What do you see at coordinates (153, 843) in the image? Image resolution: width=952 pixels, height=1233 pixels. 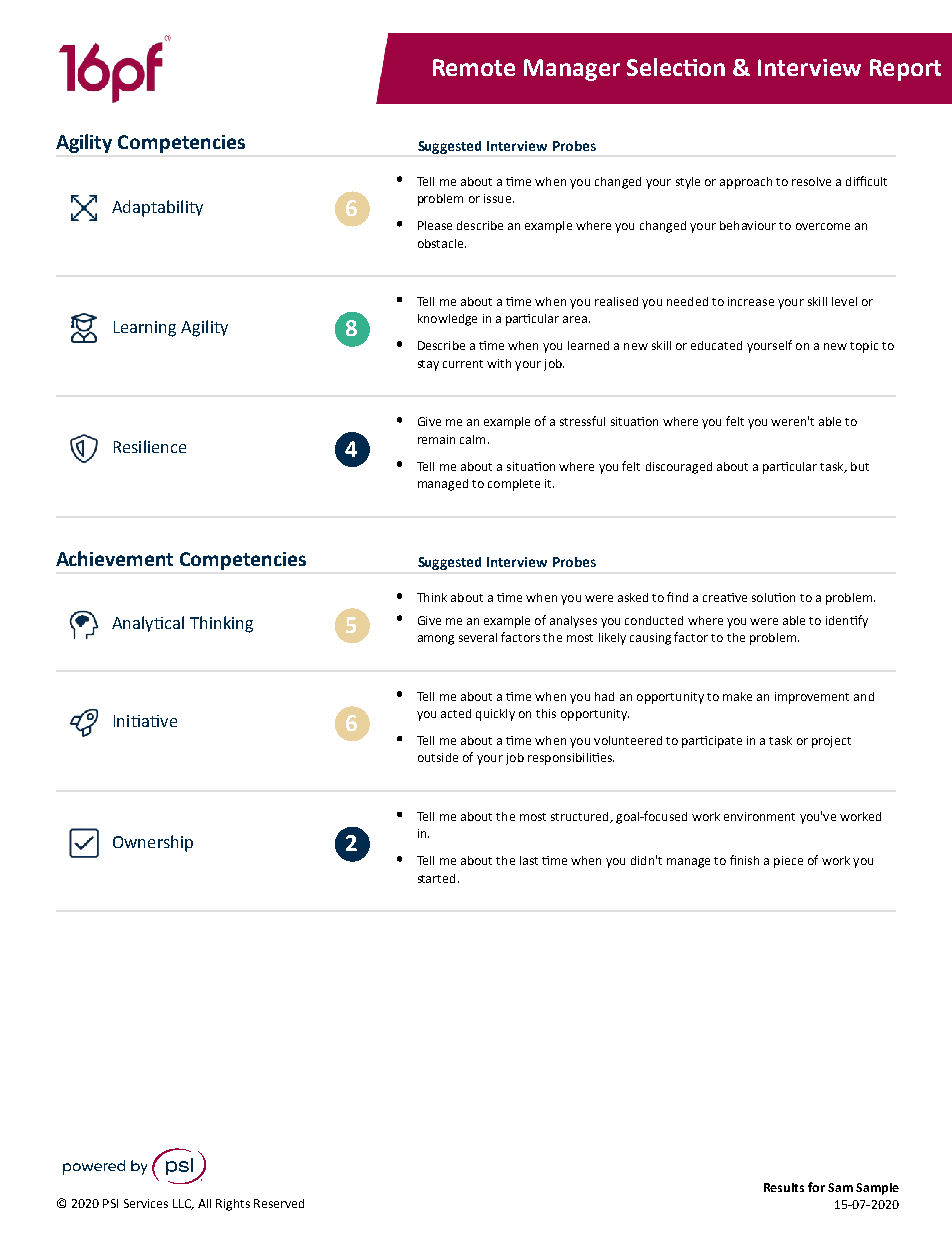 I see `Ownership` at bounding box center [153, 843].
